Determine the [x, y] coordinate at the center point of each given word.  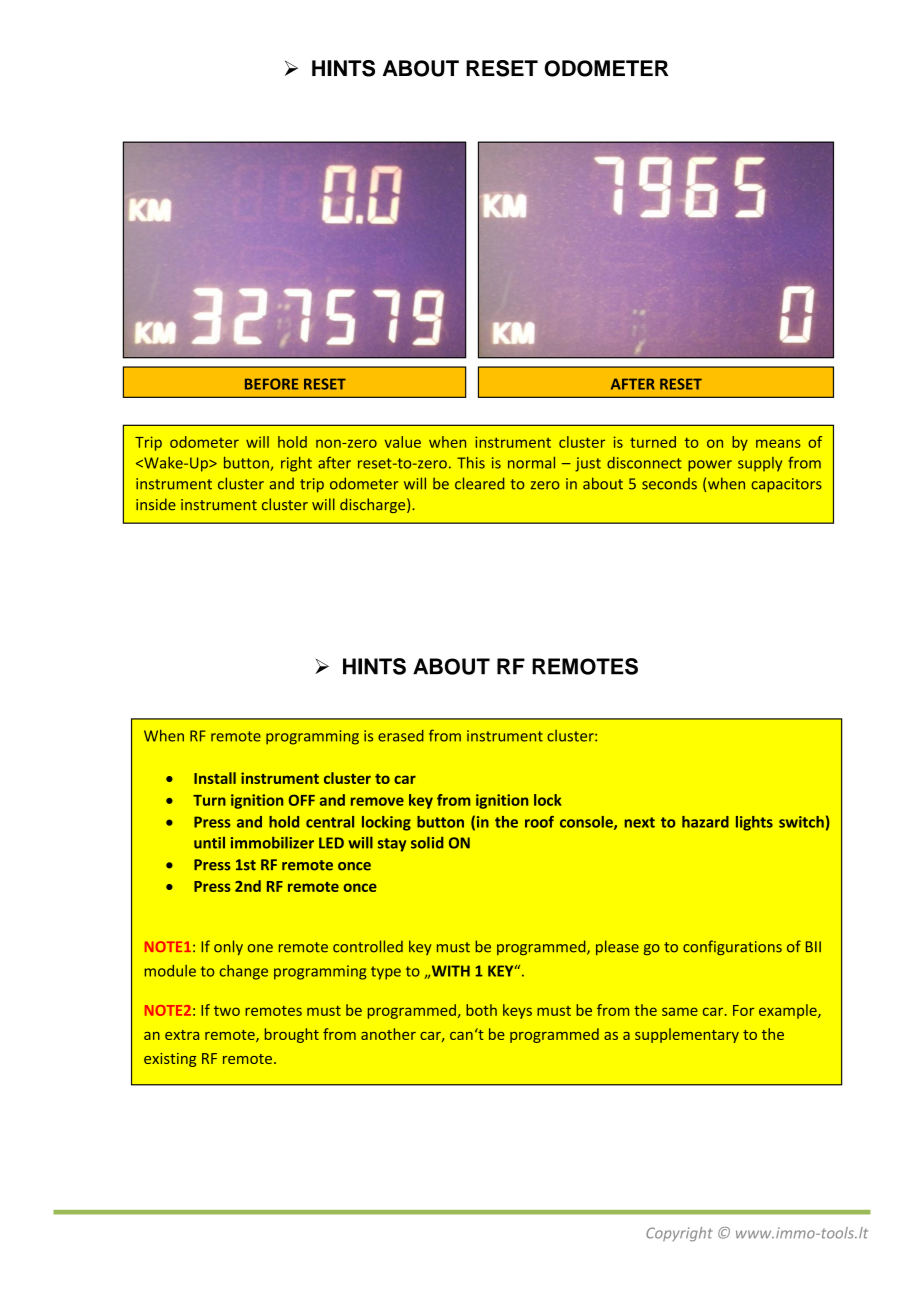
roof [539, 822]
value [403, 442]
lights [754, 823]
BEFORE [271, 384]
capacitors [786, 485]
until [209, 843]
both [481, 1010]
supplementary [687, 1035]
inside [156, 504]
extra [182, 1035]
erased [401, 736]
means [778, 443]
